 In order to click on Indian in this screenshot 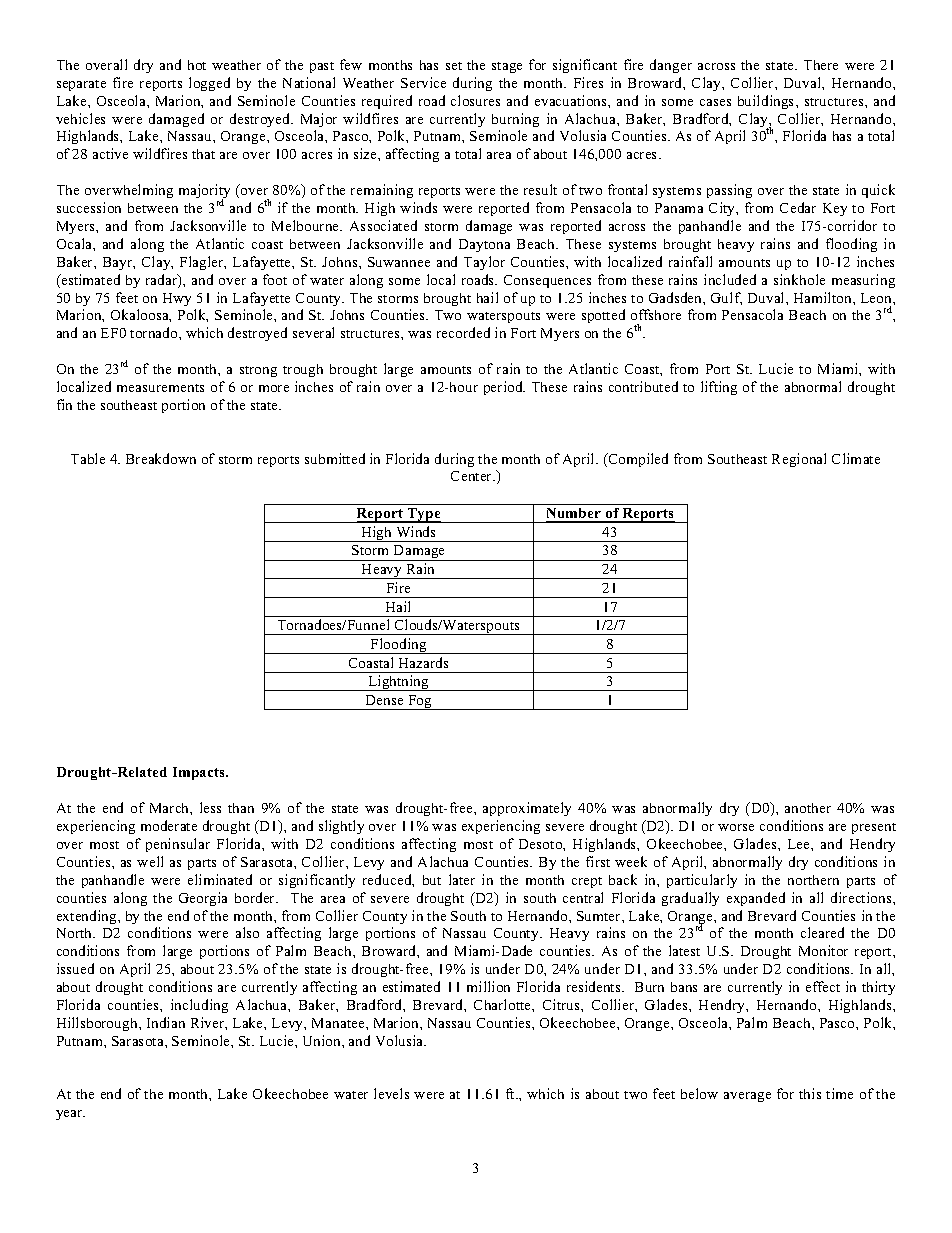, I will do `click(166, 1022)`.
